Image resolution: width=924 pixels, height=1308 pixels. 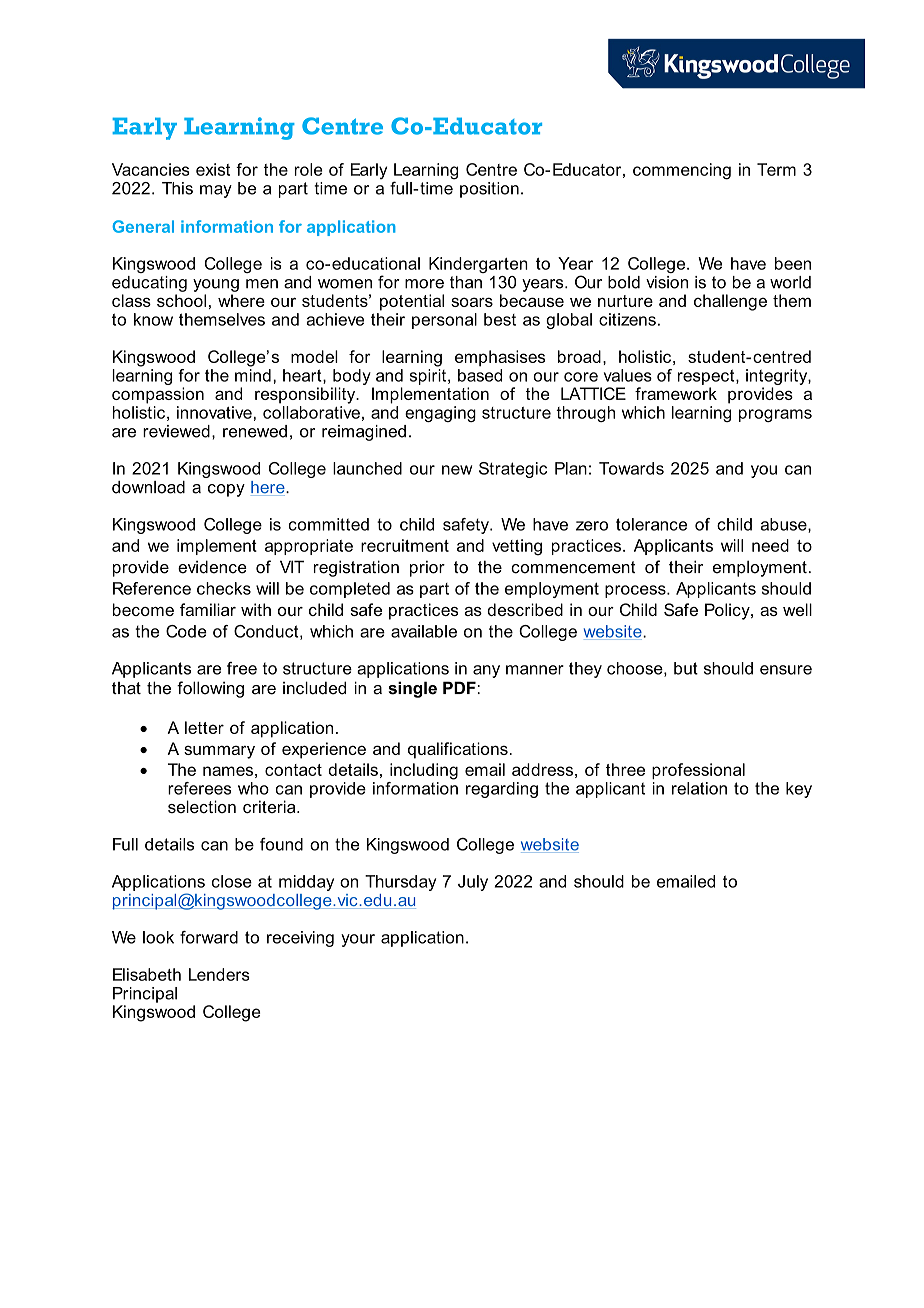 I want to click on programs, so click(x=775, y=415).
